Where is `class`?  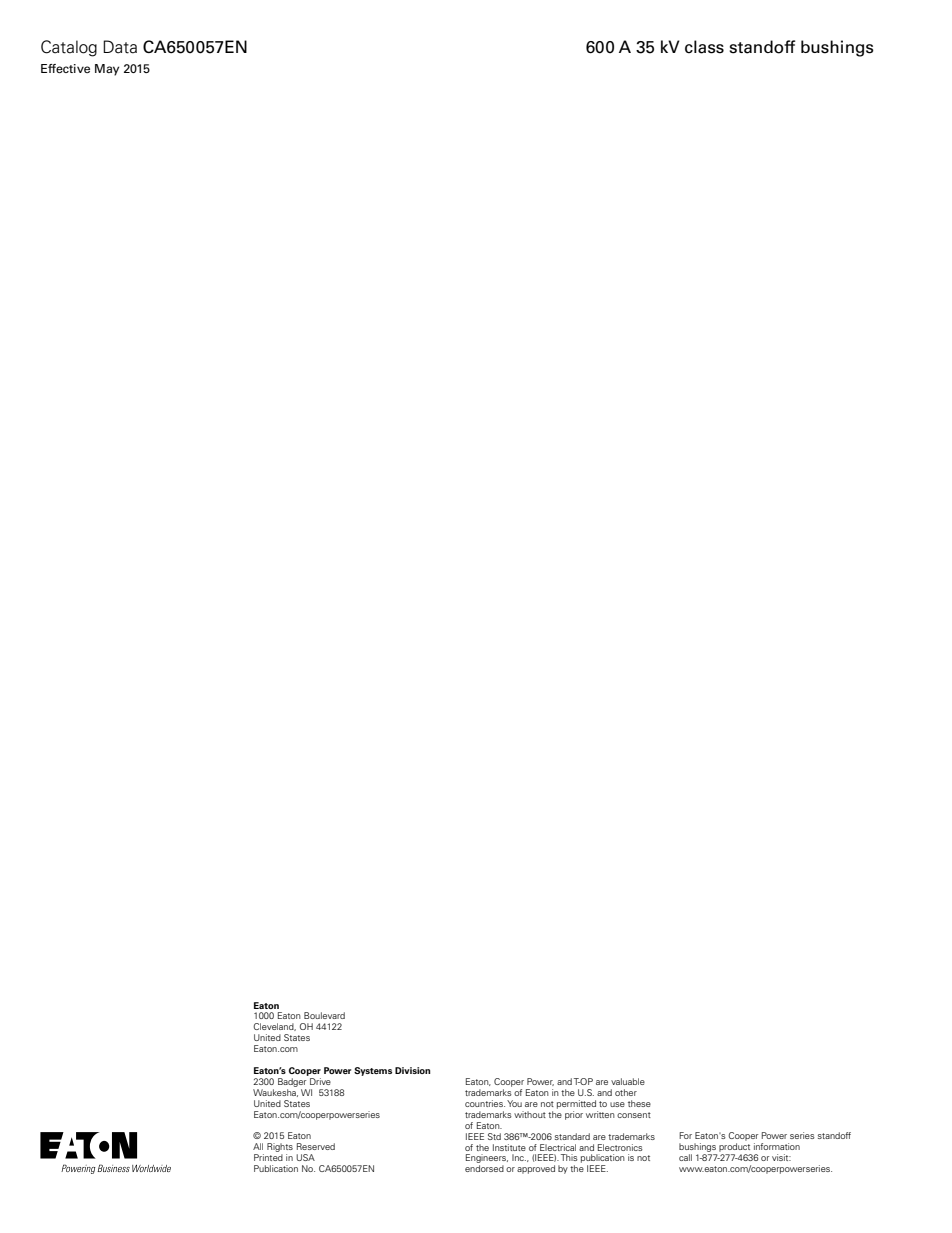 class is located at coordinates (704, 47).
